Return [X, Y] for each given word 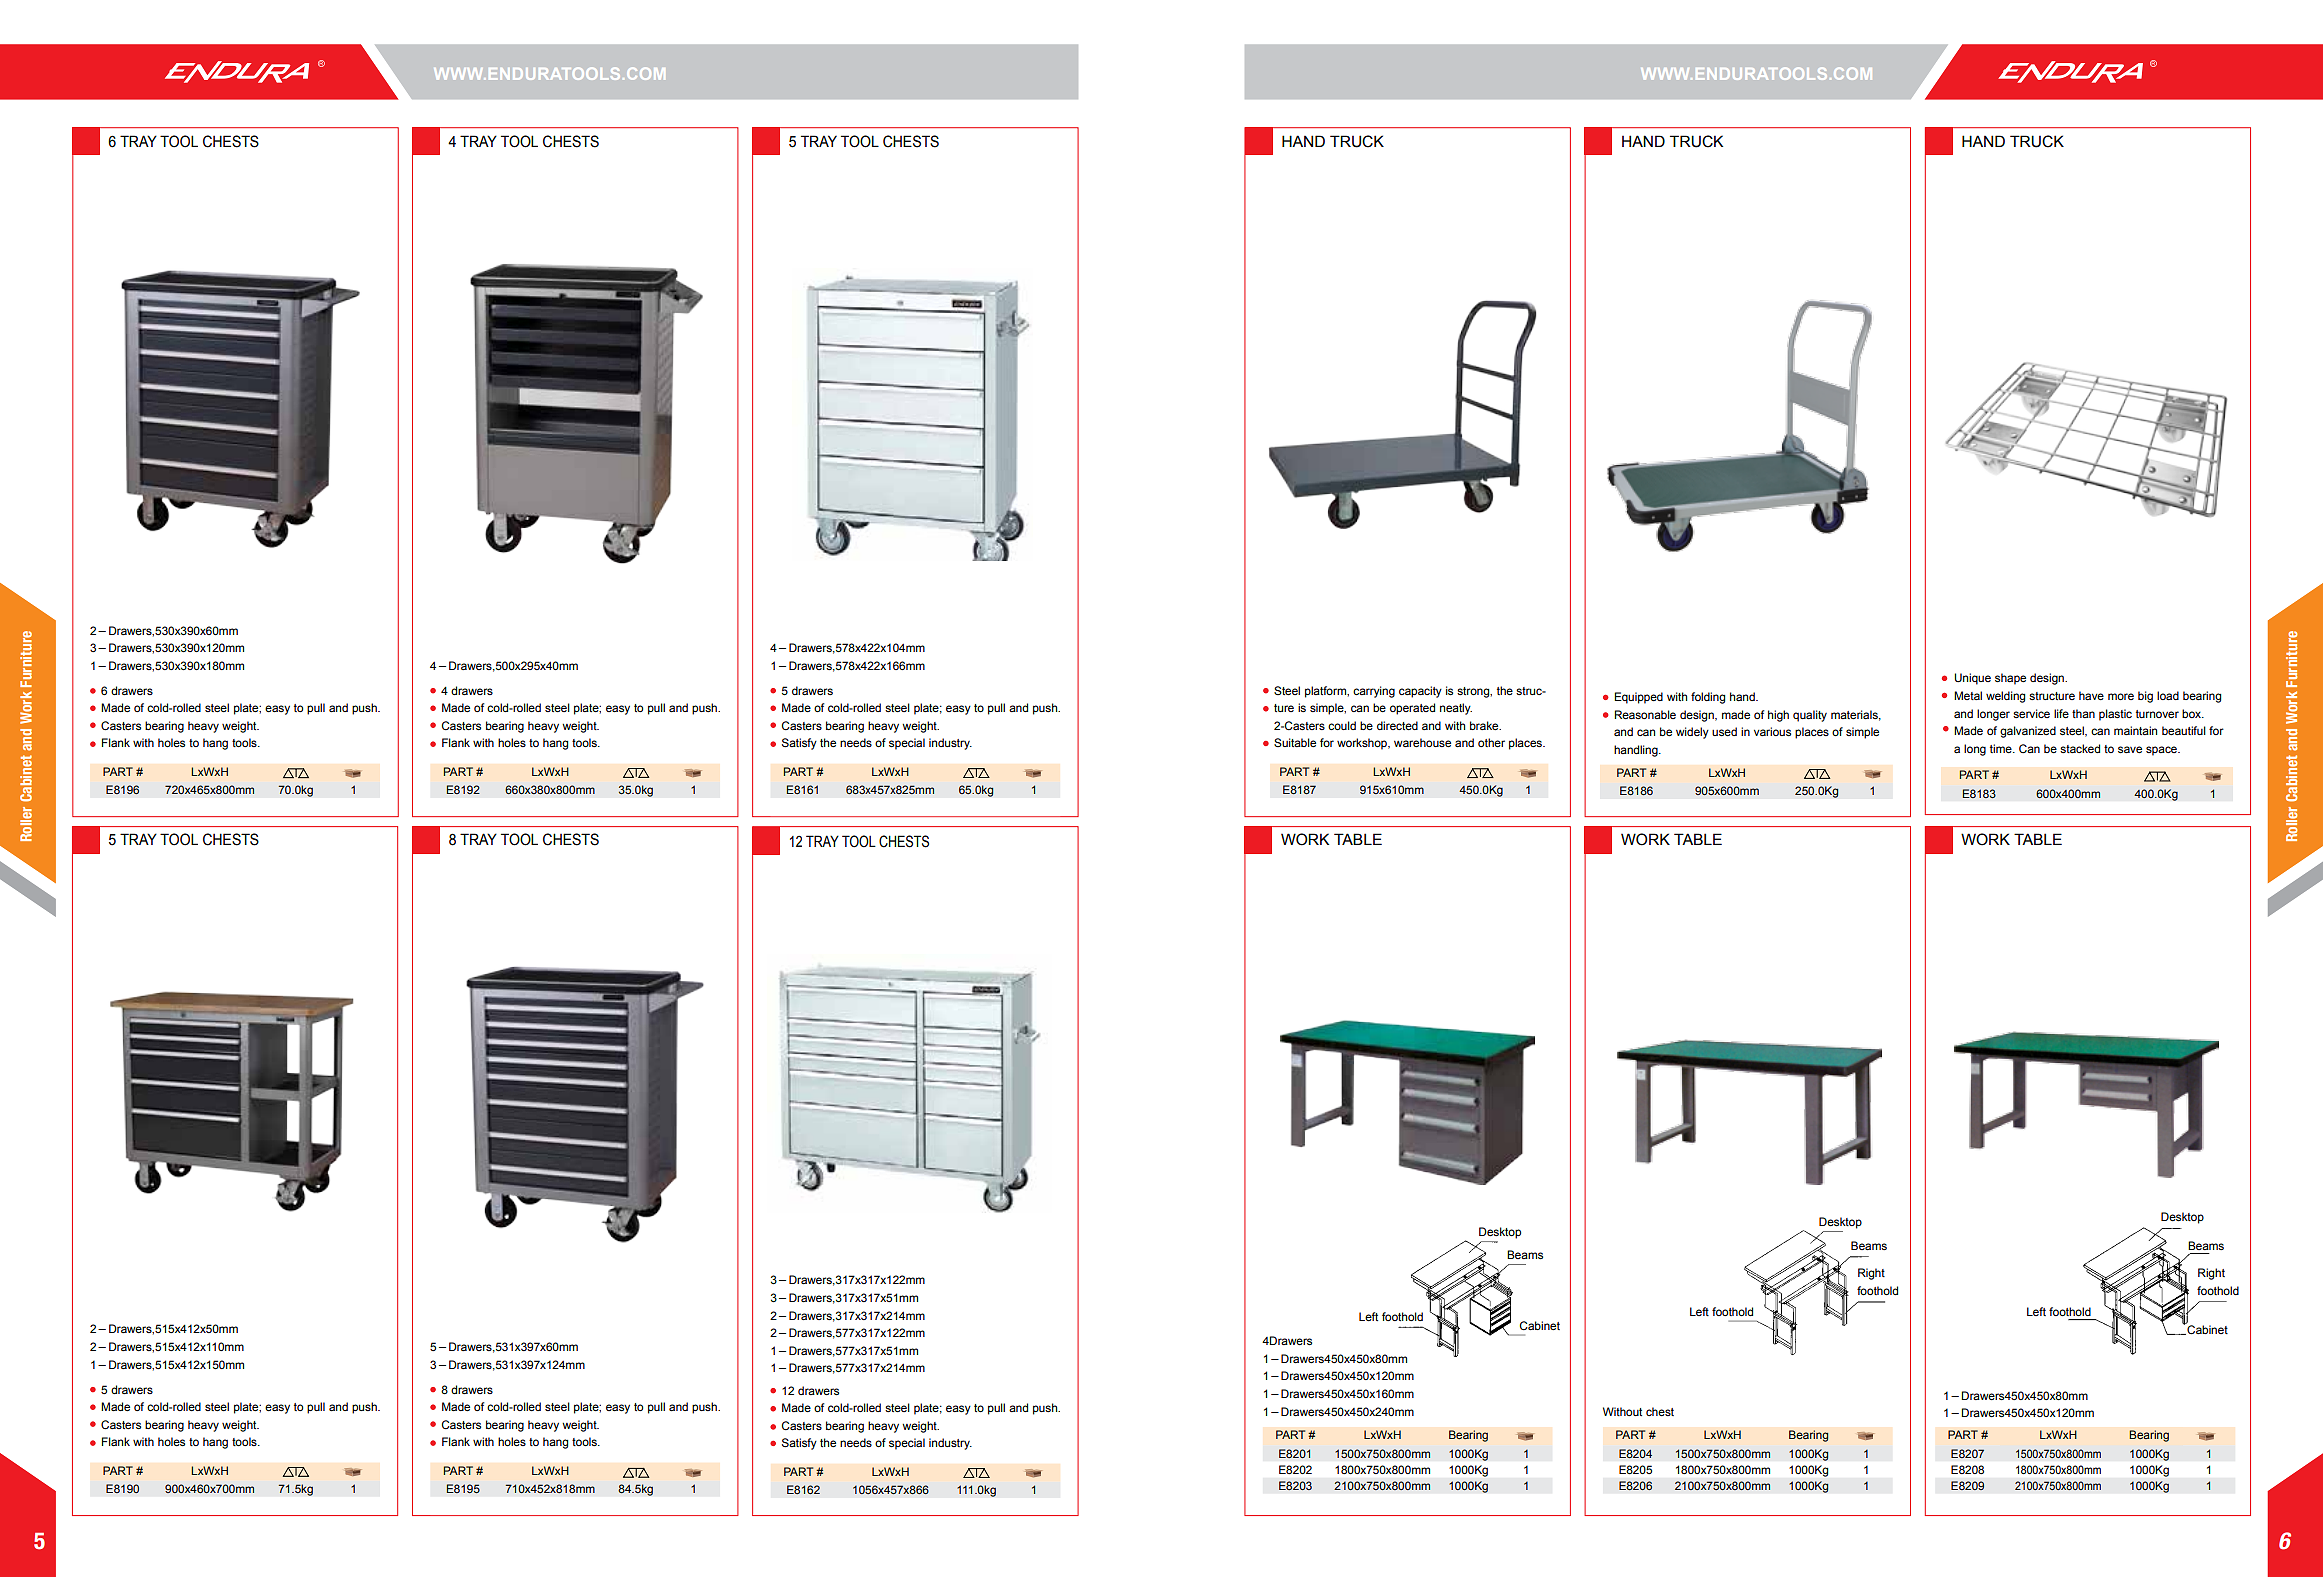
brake [1485, 725]
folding [1708, 698]
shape [2010, 679]
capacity [1420, 692]
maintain [2135, 730]
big [2145, 697]
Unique [1972, 679]
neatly [1456, 709]
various [1772, 731]
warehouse [1422, 742]
